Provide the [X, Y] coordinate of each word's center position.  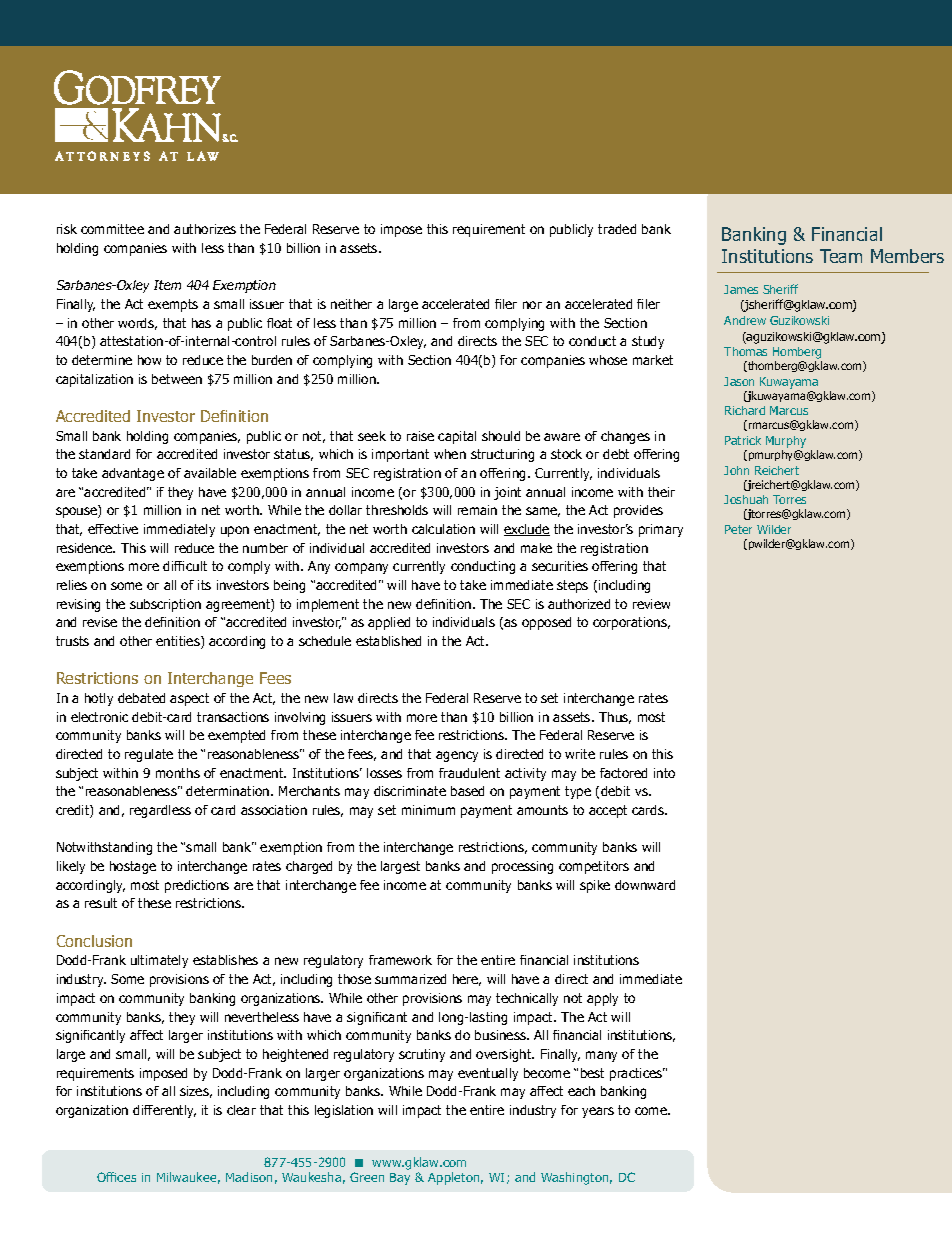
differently [164, 1111]
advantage [133, 474]
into [664, 773]
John [736, 470]
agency [457, 756]
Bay [400, 1179]
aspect [189, 699]
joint [507, 493]
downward [645, 885]
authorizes [205, 229]
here [467, 980]
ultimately [159, 961]
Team [841, 256]
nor [532, 305]
